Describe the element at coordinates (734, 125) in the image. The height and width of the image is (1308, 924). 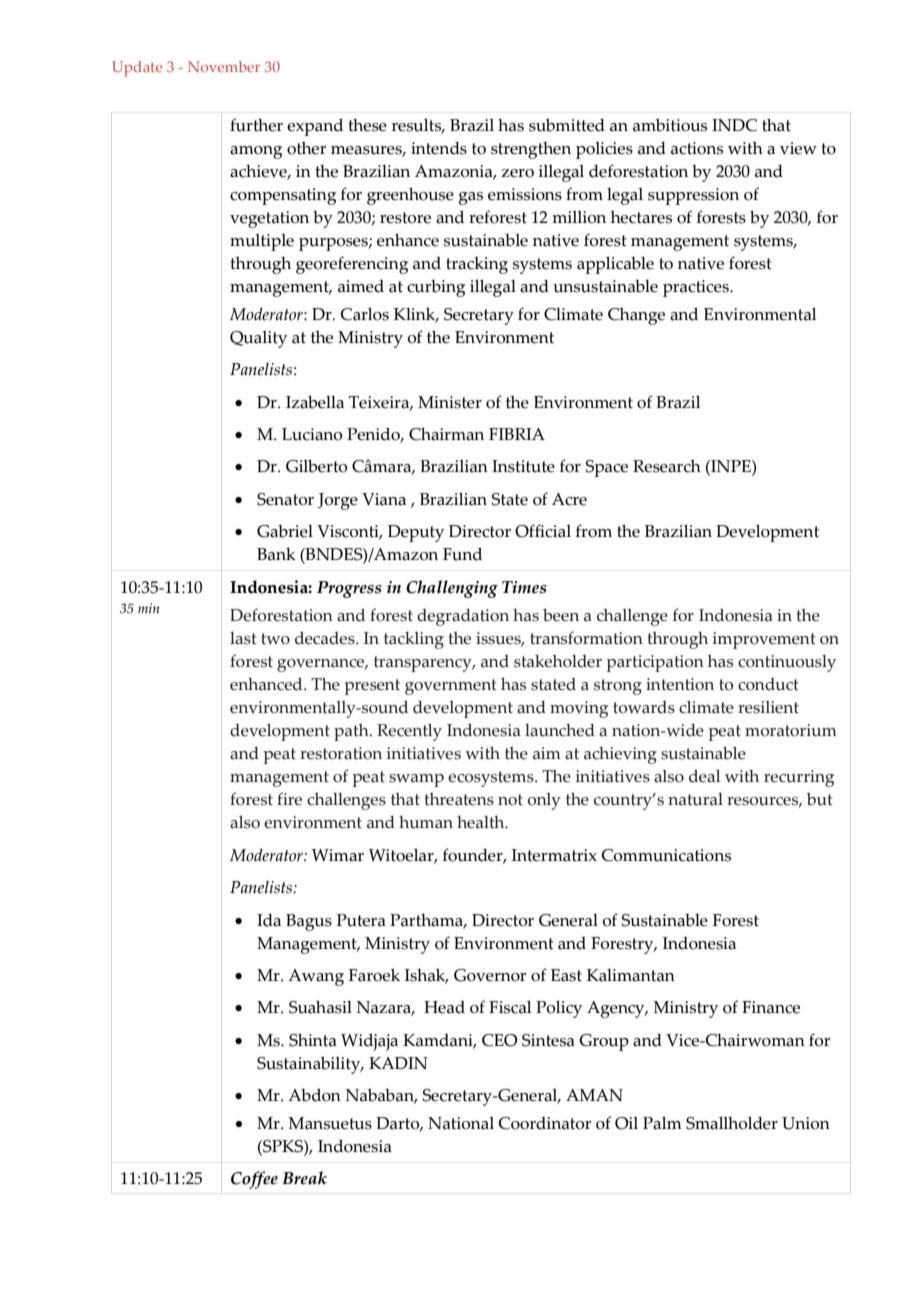
I see `INDC` at that location.
